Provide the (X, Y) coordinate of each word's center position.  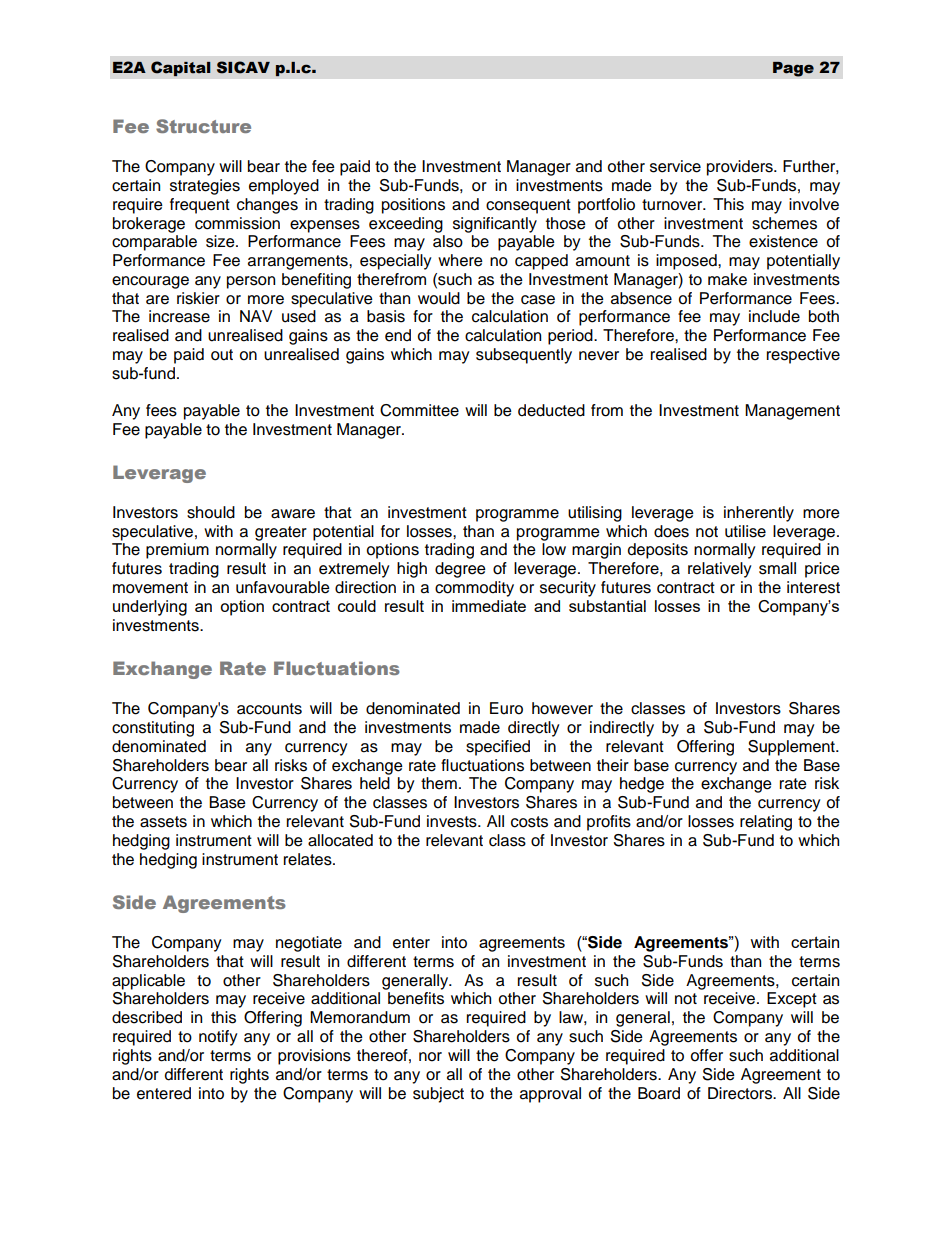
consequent (528, 206)
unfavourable (283, 587)
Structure (203, 126)
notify (218, 1038)
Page (793, 69)
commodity (474, 589)
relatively (720, 570)
